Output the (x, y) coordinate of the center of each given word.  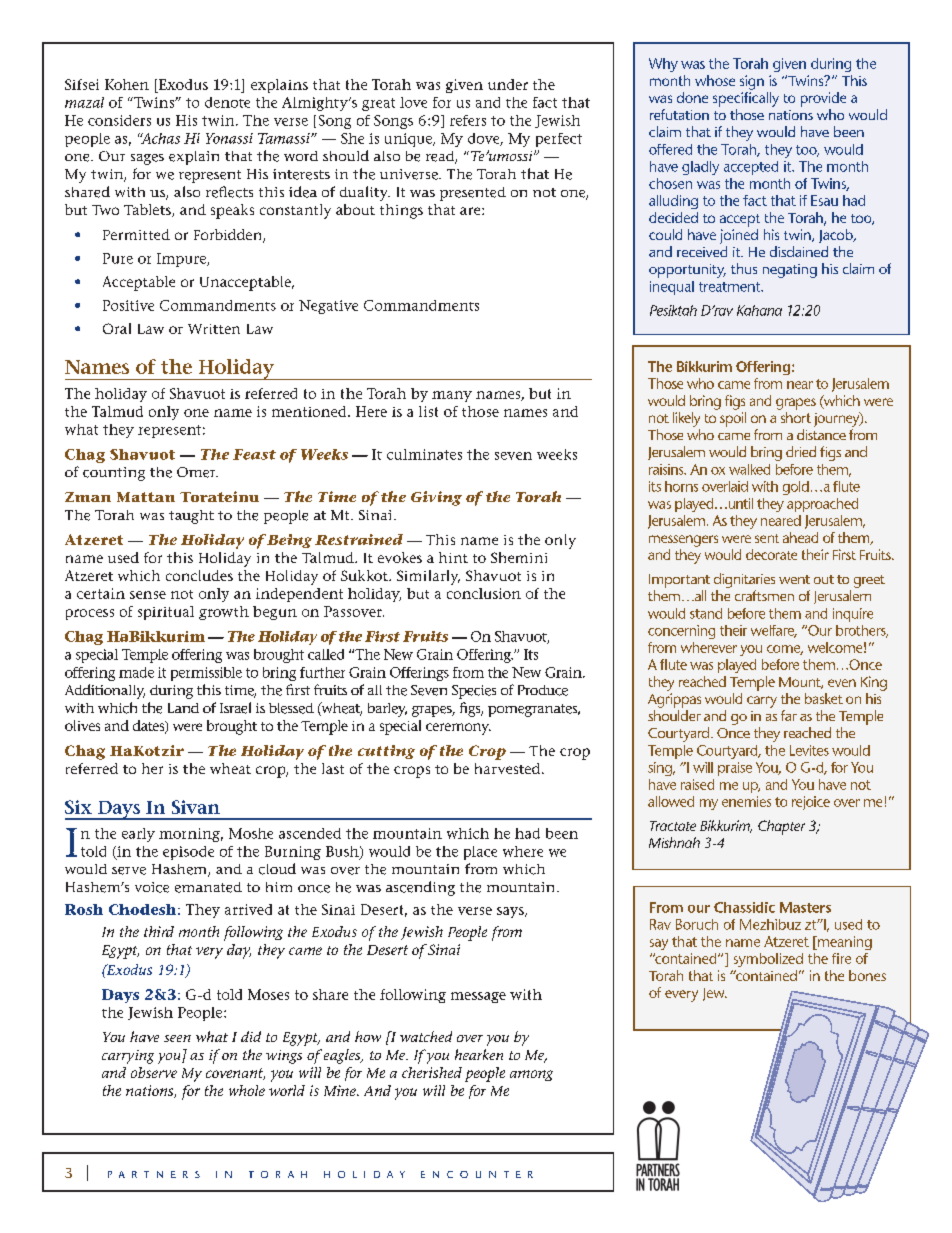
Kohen (127, 84)
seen (177, 1038)
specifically (746, 99)
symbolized (768, 960)
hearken (479, 1054)
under (508, 84)
